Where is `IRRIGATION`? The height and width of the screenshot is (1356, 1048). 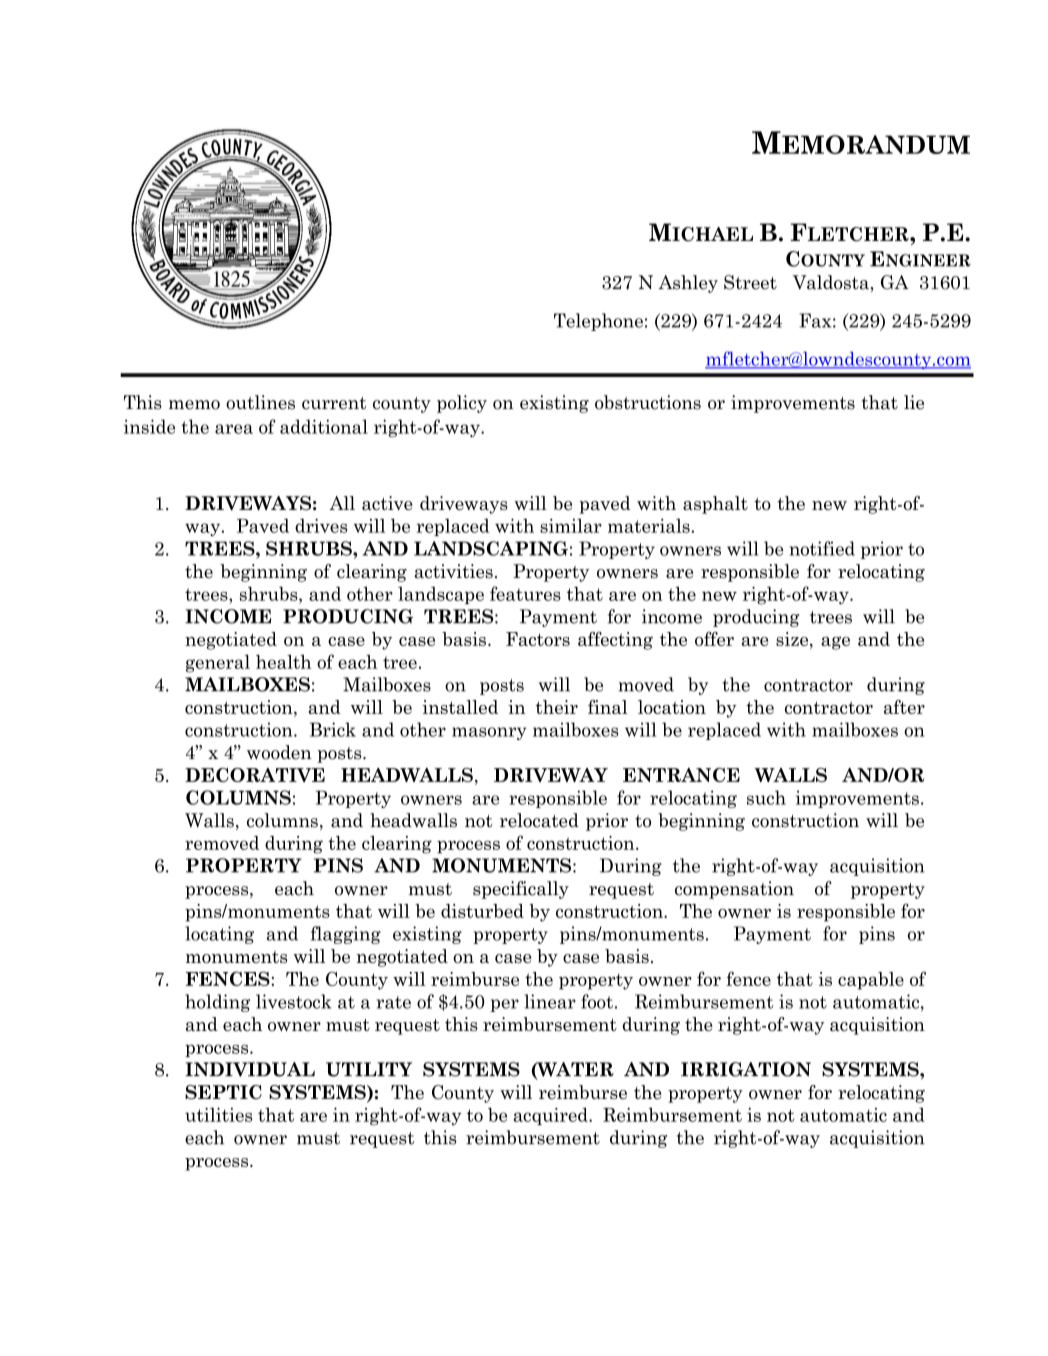 IRRIGATION is located at coordinates (746, 1069).
